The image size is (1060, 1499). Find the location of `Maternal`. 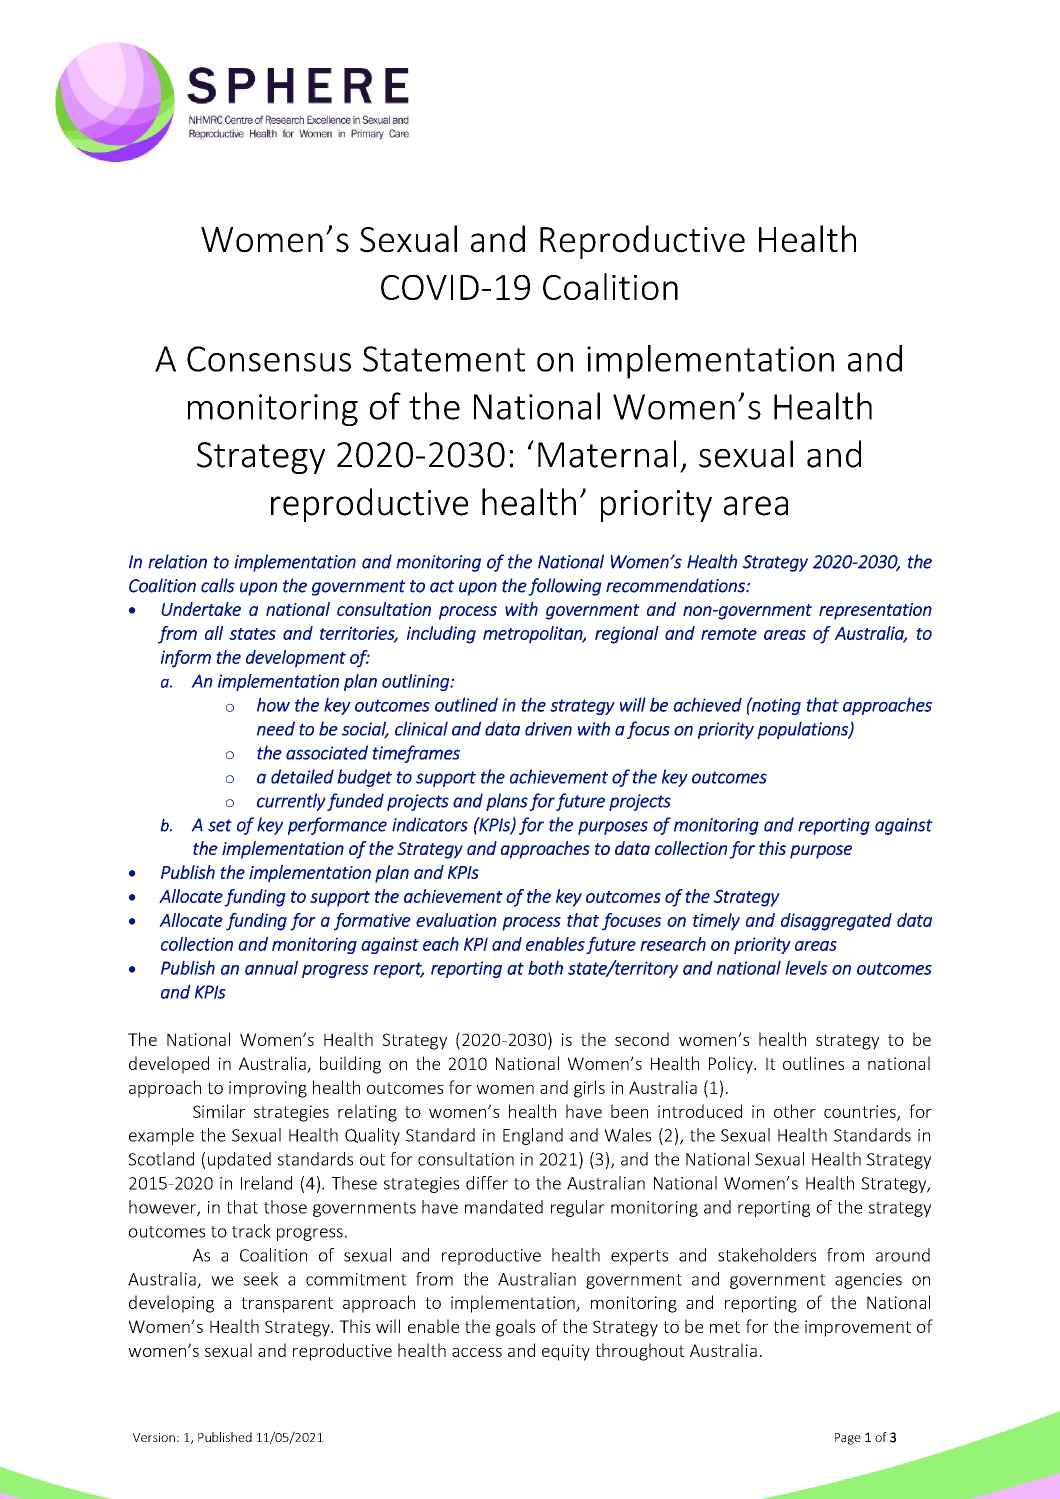

Maternal is located at coordinates (607, 454).
